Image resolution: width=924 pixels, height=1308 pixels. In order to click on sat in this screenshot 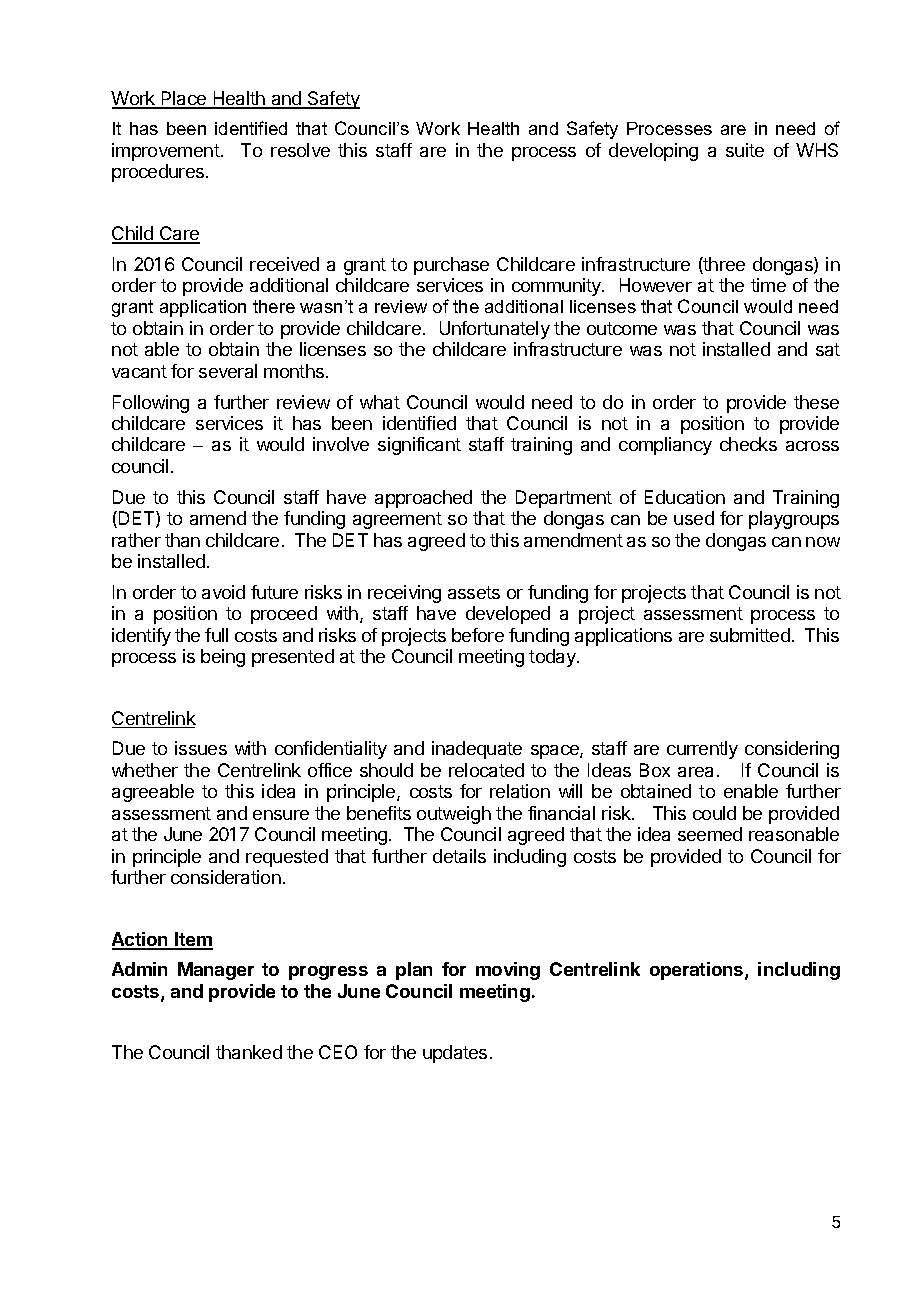, I will do `click(828, 349)`.
